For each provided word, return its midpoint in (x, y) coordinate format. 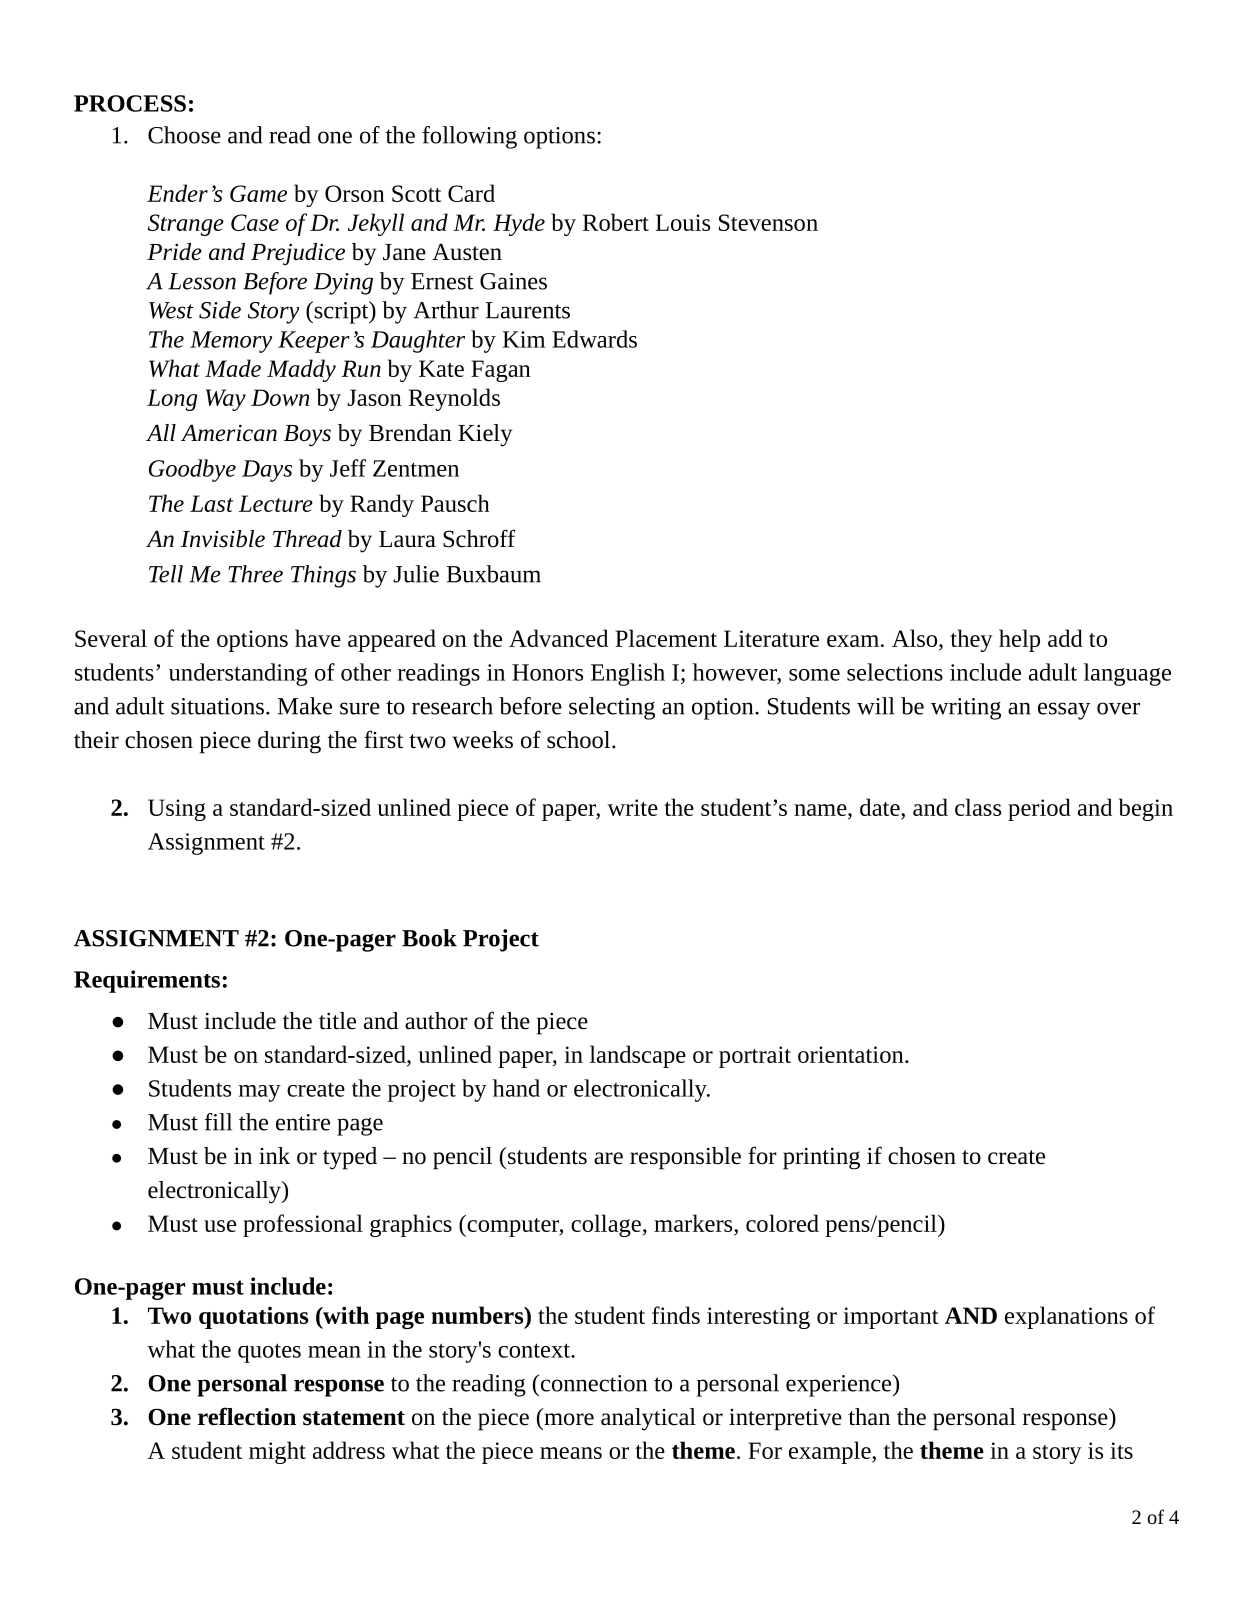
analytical (648, 1419)
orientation (852, 1054)
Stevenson (768, 222)
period (1039, 809)
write (632, 807)
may (260, 1093)
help (1019, 640)
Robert (616, 222)
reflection (247, 1416)
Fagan (501, 371)
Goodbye (192, 470)
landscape (638, 1056)
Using (177, 810)
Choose (184, 135)
